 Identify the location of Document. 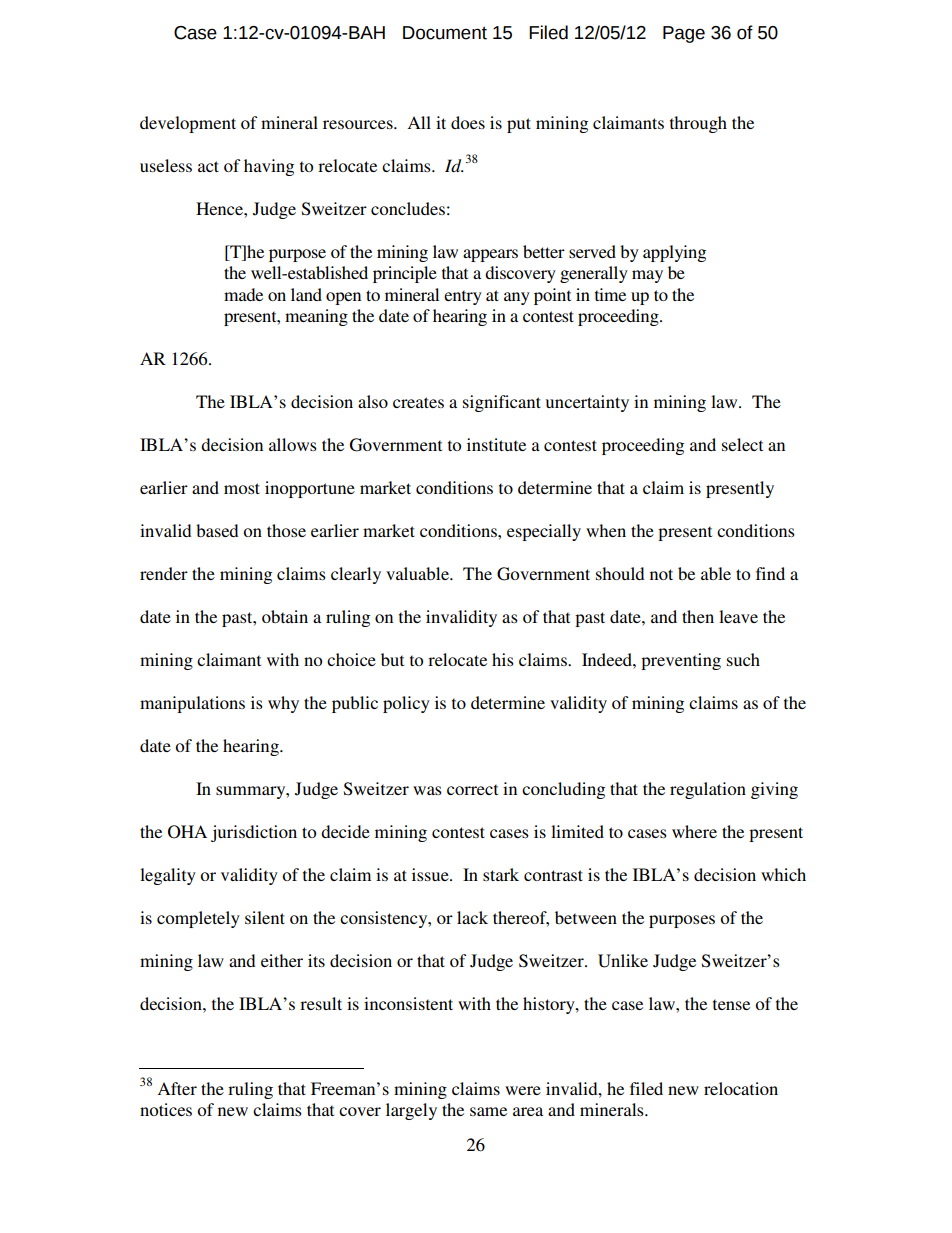
(445, 33).
